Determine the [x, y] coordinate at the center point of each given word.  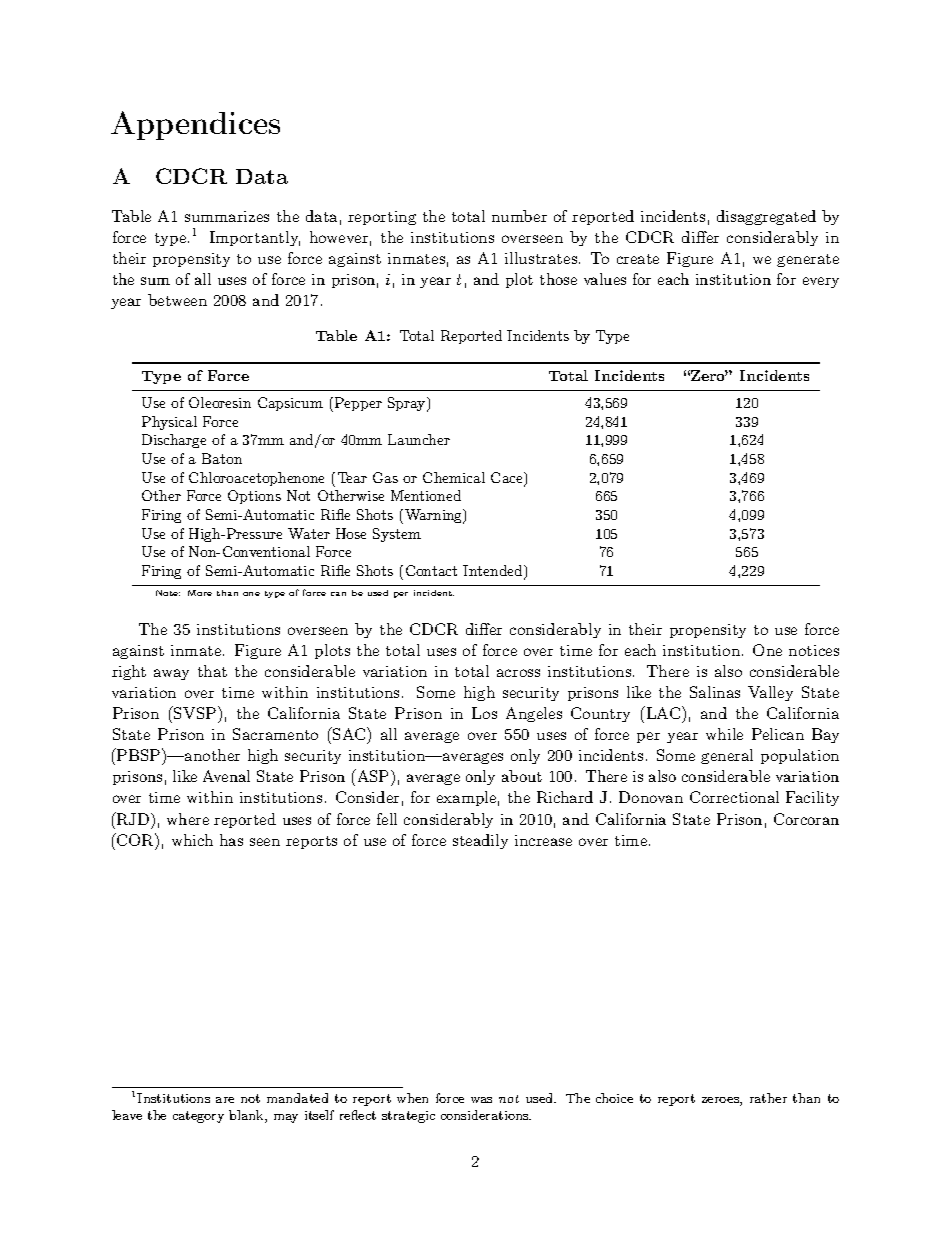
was [481, 1100]
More [200, 593]
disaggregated [766, 217]
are [225, 1100]
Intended [494, 572]
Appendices [195, 125]
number [519, 216]
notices [814, 650]
